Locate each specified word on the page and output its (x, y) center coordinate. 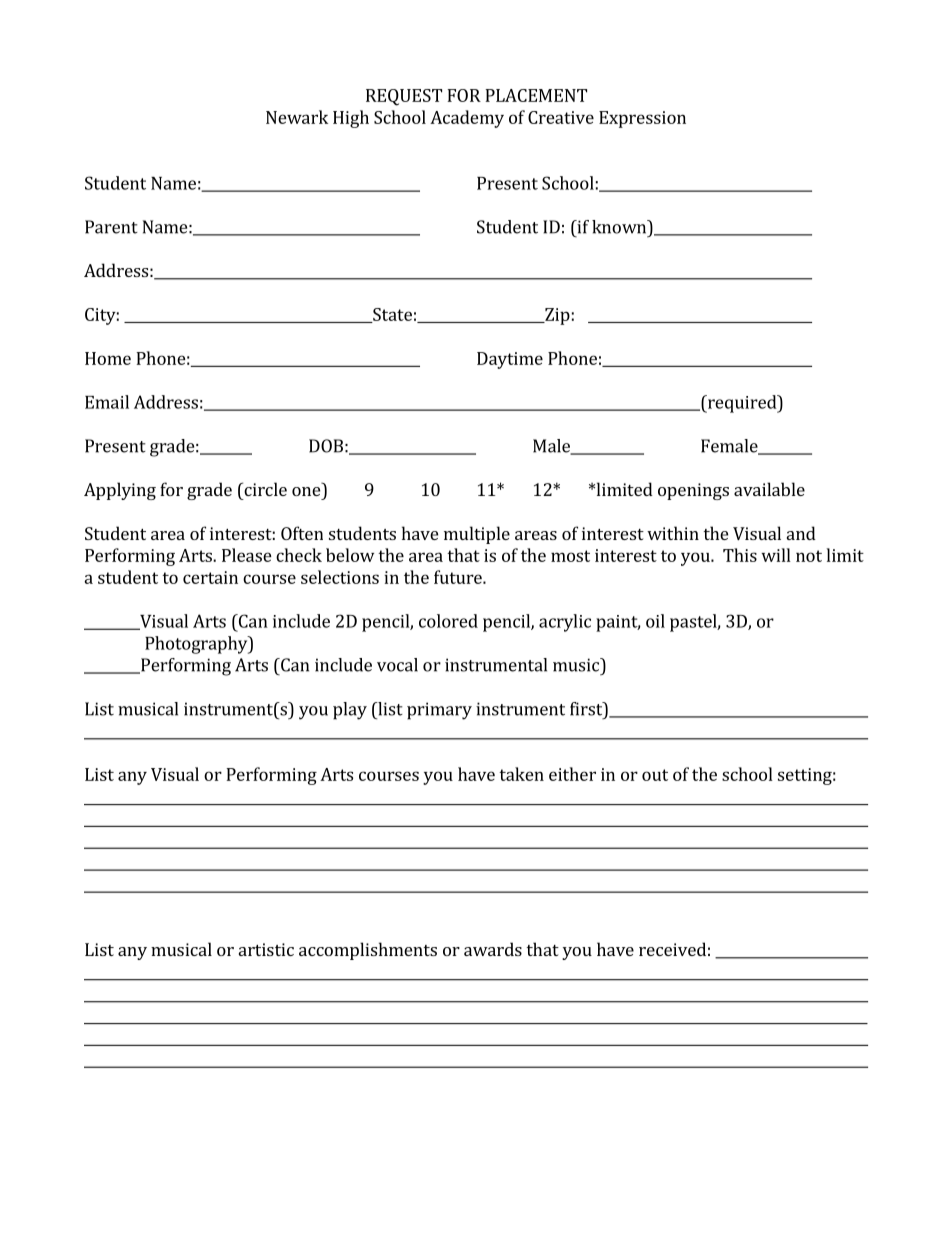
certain (210, 577)
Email (107, 402)
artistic (266, 949)
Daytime (510, 360)
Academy (467, 119)
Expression (642, 119)
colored (448, 621)
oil (655, 621)
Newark (297, 117)
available (769, 489)
